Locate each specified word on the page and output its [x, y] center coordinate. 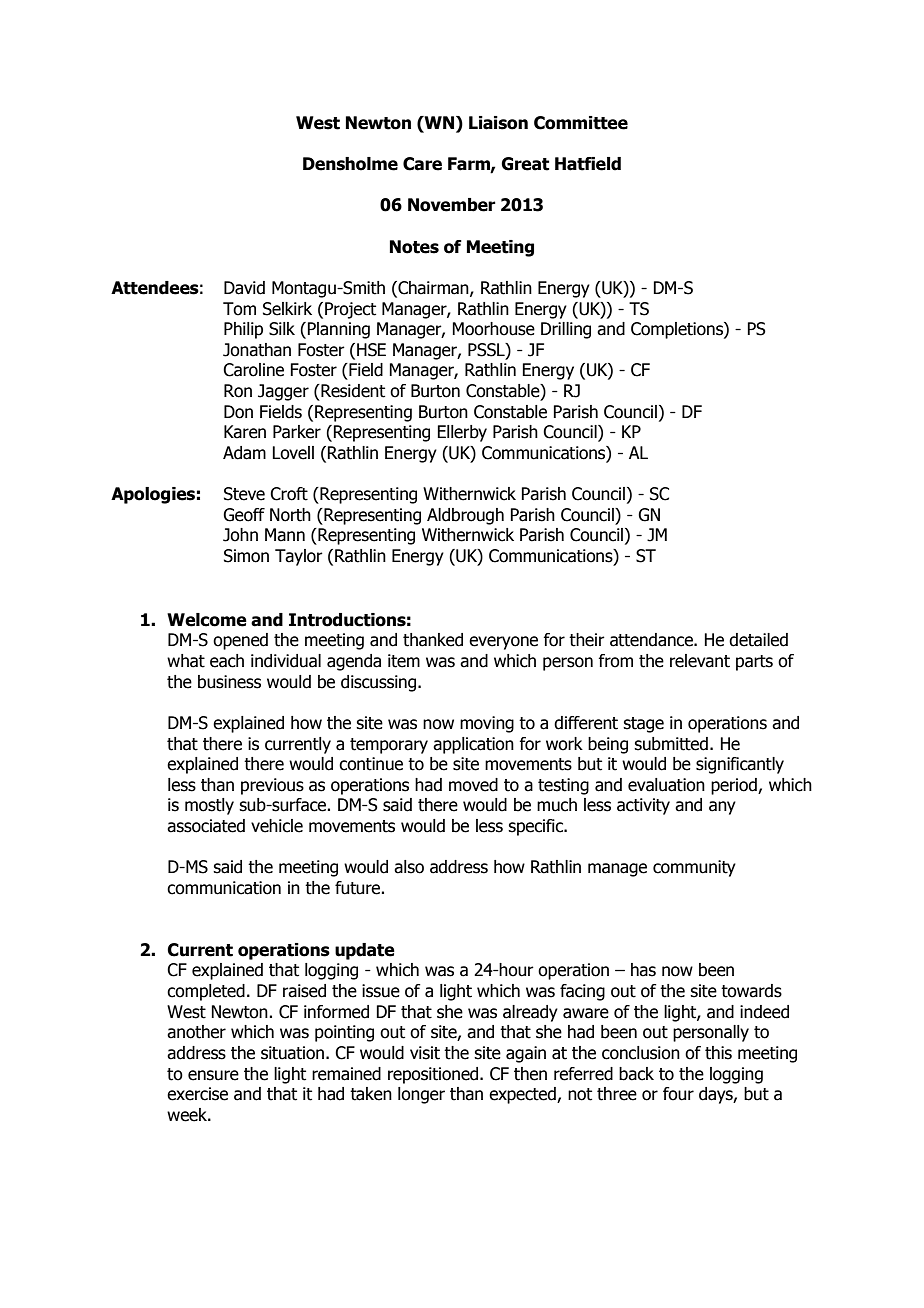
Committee [581, 123]
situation [292, 1053]
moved [473, 785]
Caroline [253, 370]
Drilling [566, 330]
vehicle [277, 826]
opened [240, 641]
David [244, 288]
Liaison [498, 123]
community [694, 868]
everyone [503, 643]
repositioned [434, 1075]
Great [525, 164]
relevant [700, 661]
